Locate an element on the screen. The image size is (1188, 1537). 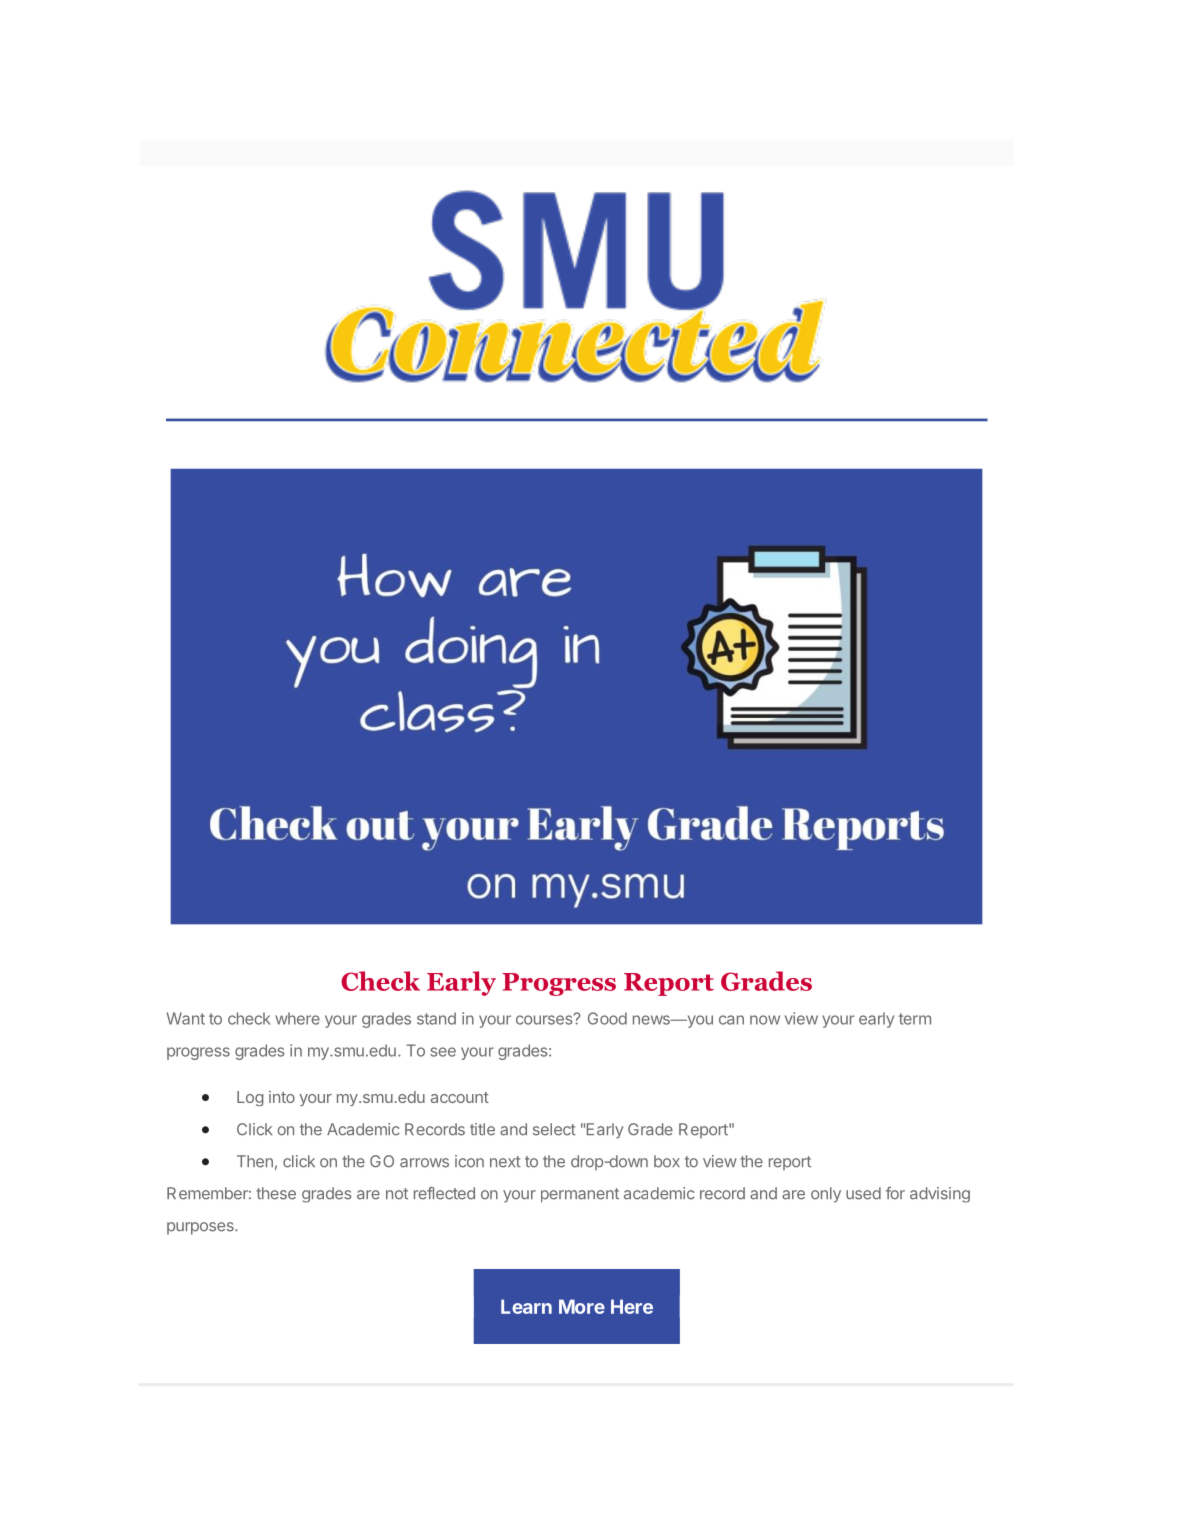
Want is located at coordinates (186, 1018).
